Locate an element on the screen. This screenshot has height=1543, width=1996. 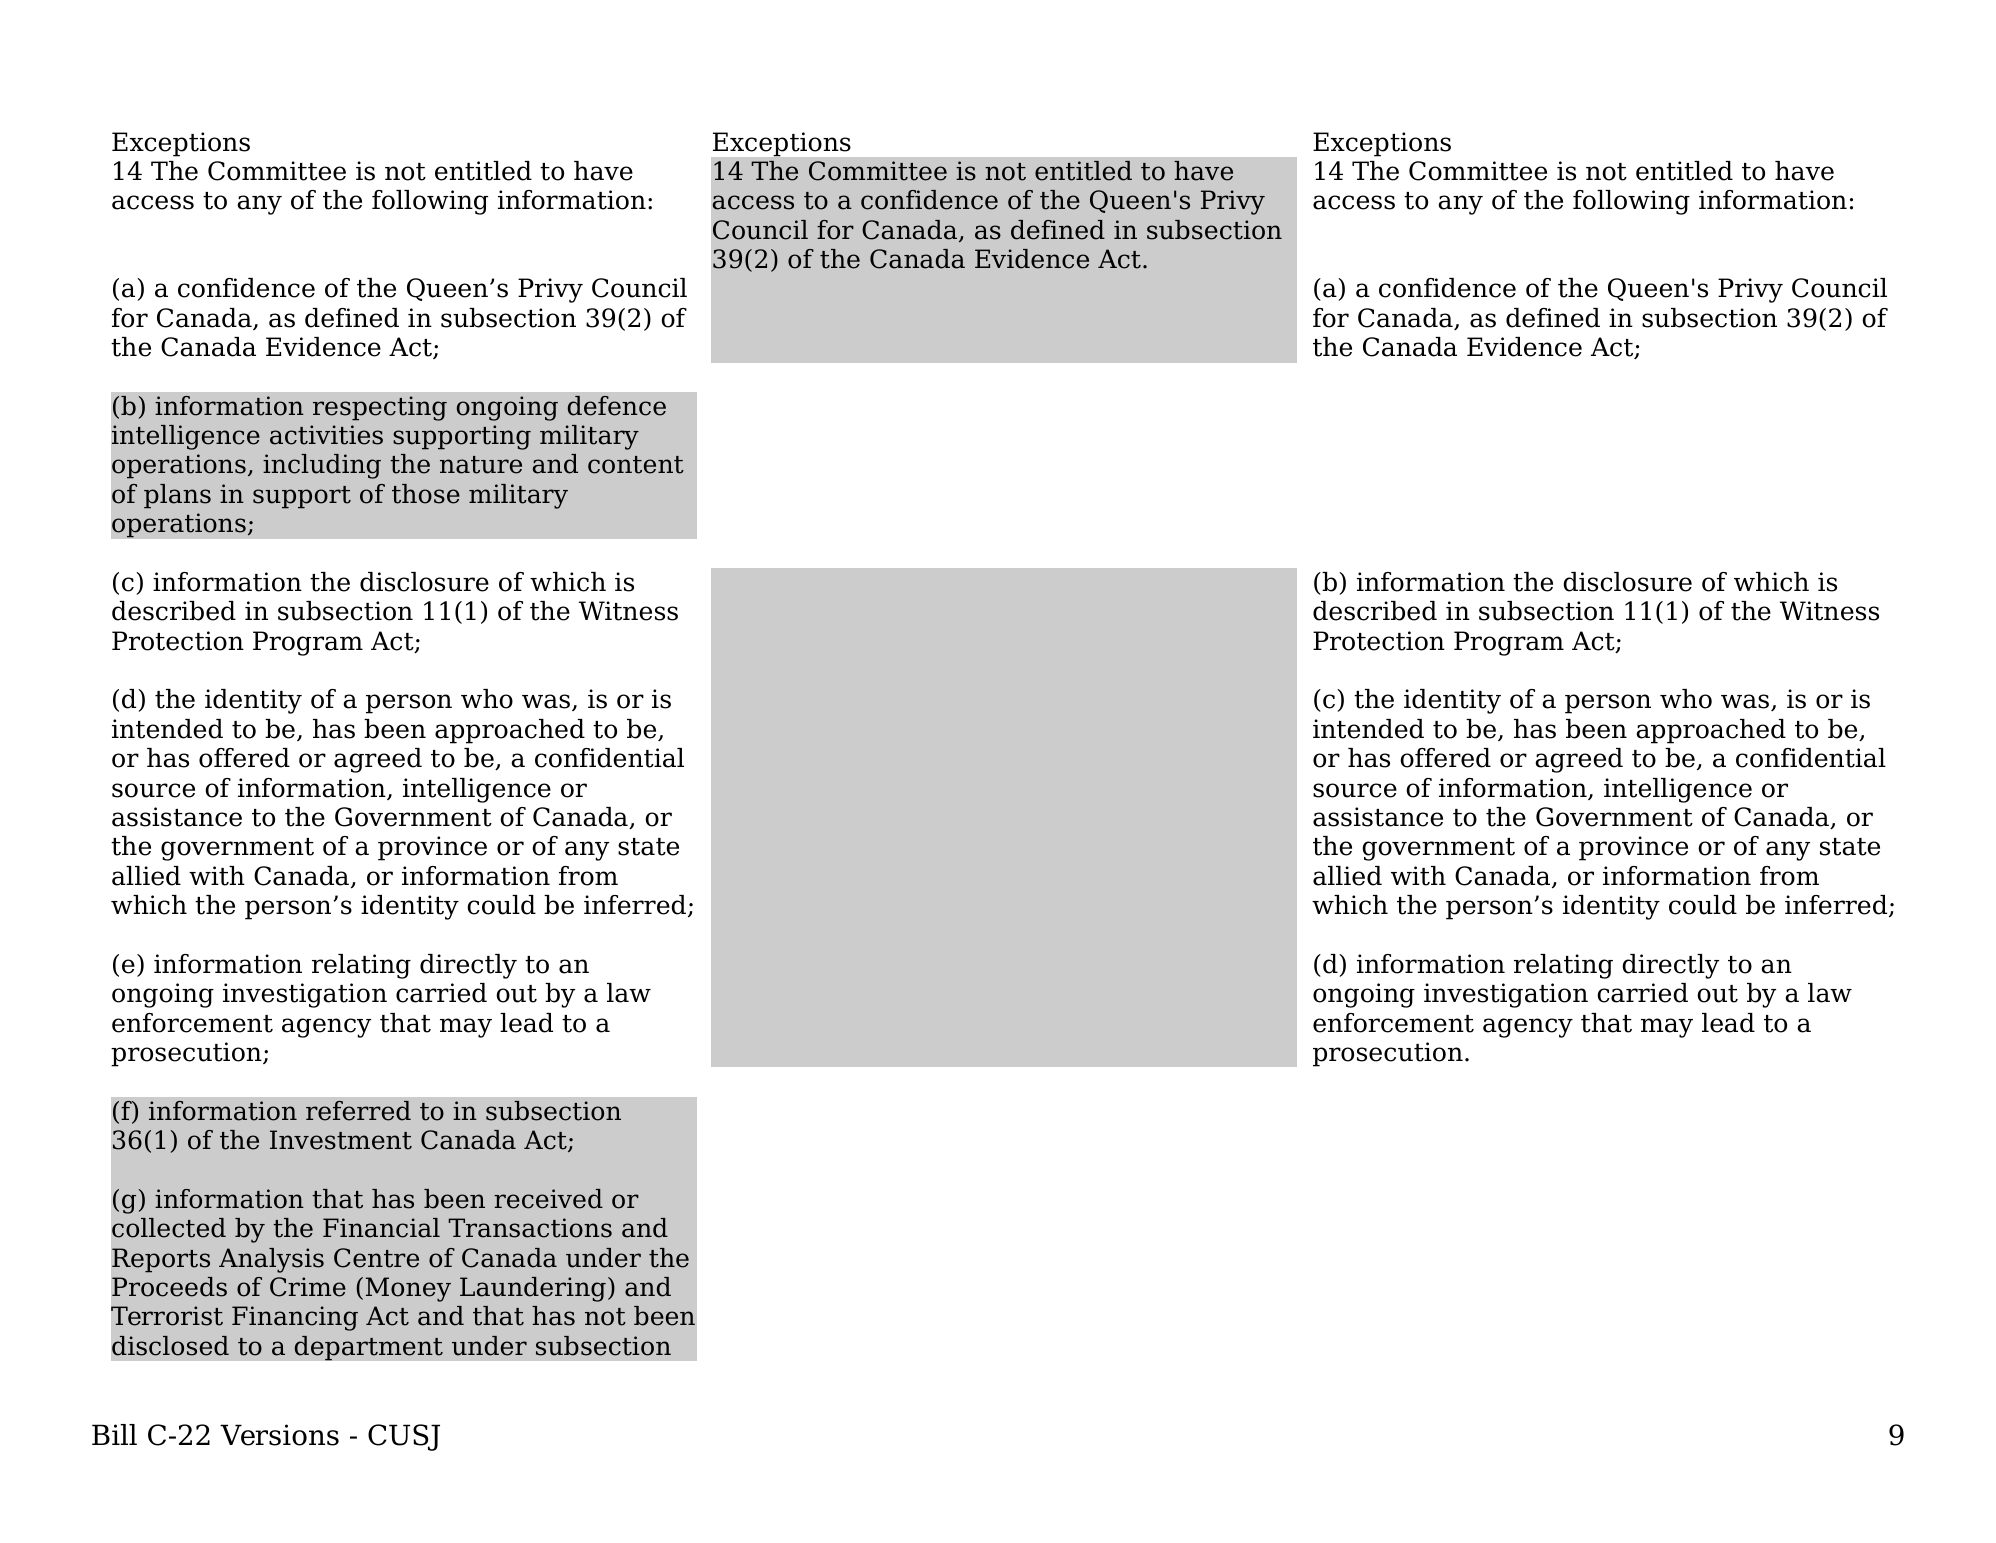
those is located at coordinates (426, 494).
